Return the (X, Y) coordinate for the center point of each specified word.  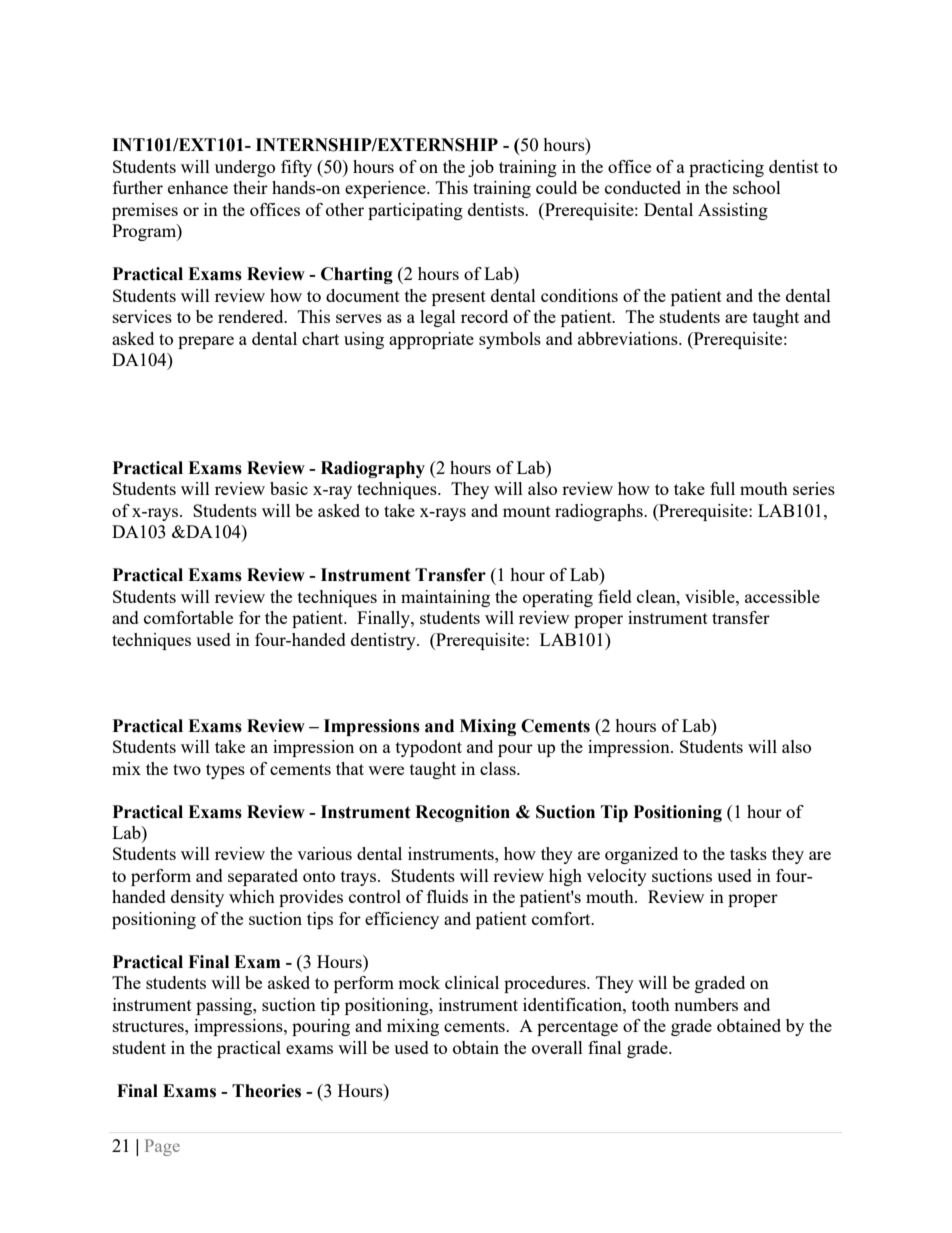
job (481, 168)
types (225, 771)
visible (711, 596)
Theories (266, 1091)
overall (557, 1047)
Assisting (733, 211)
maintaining (445, 598)
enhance (198, 187)
